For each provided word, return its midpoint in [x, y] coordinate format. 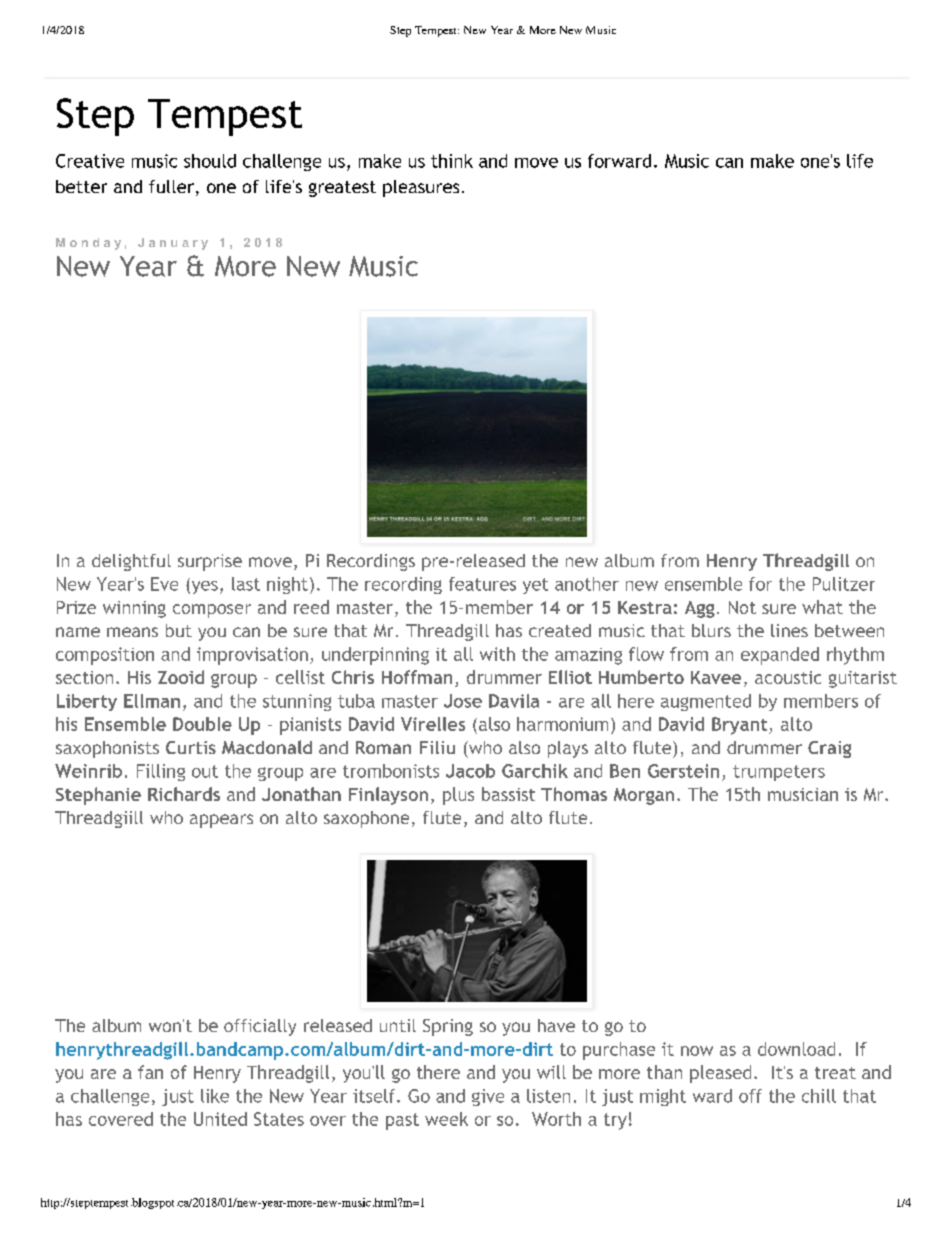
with [497, 654]
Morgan [644, 796]
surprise [210, 562]
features [482, 584]
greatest [342, 189]
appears [221, 821]
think [452, 161]
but [179, 630]
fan [150, 1072]
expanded [780, 656]
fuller [171, 186]
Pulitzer [844, 584]
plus [458, 796]
